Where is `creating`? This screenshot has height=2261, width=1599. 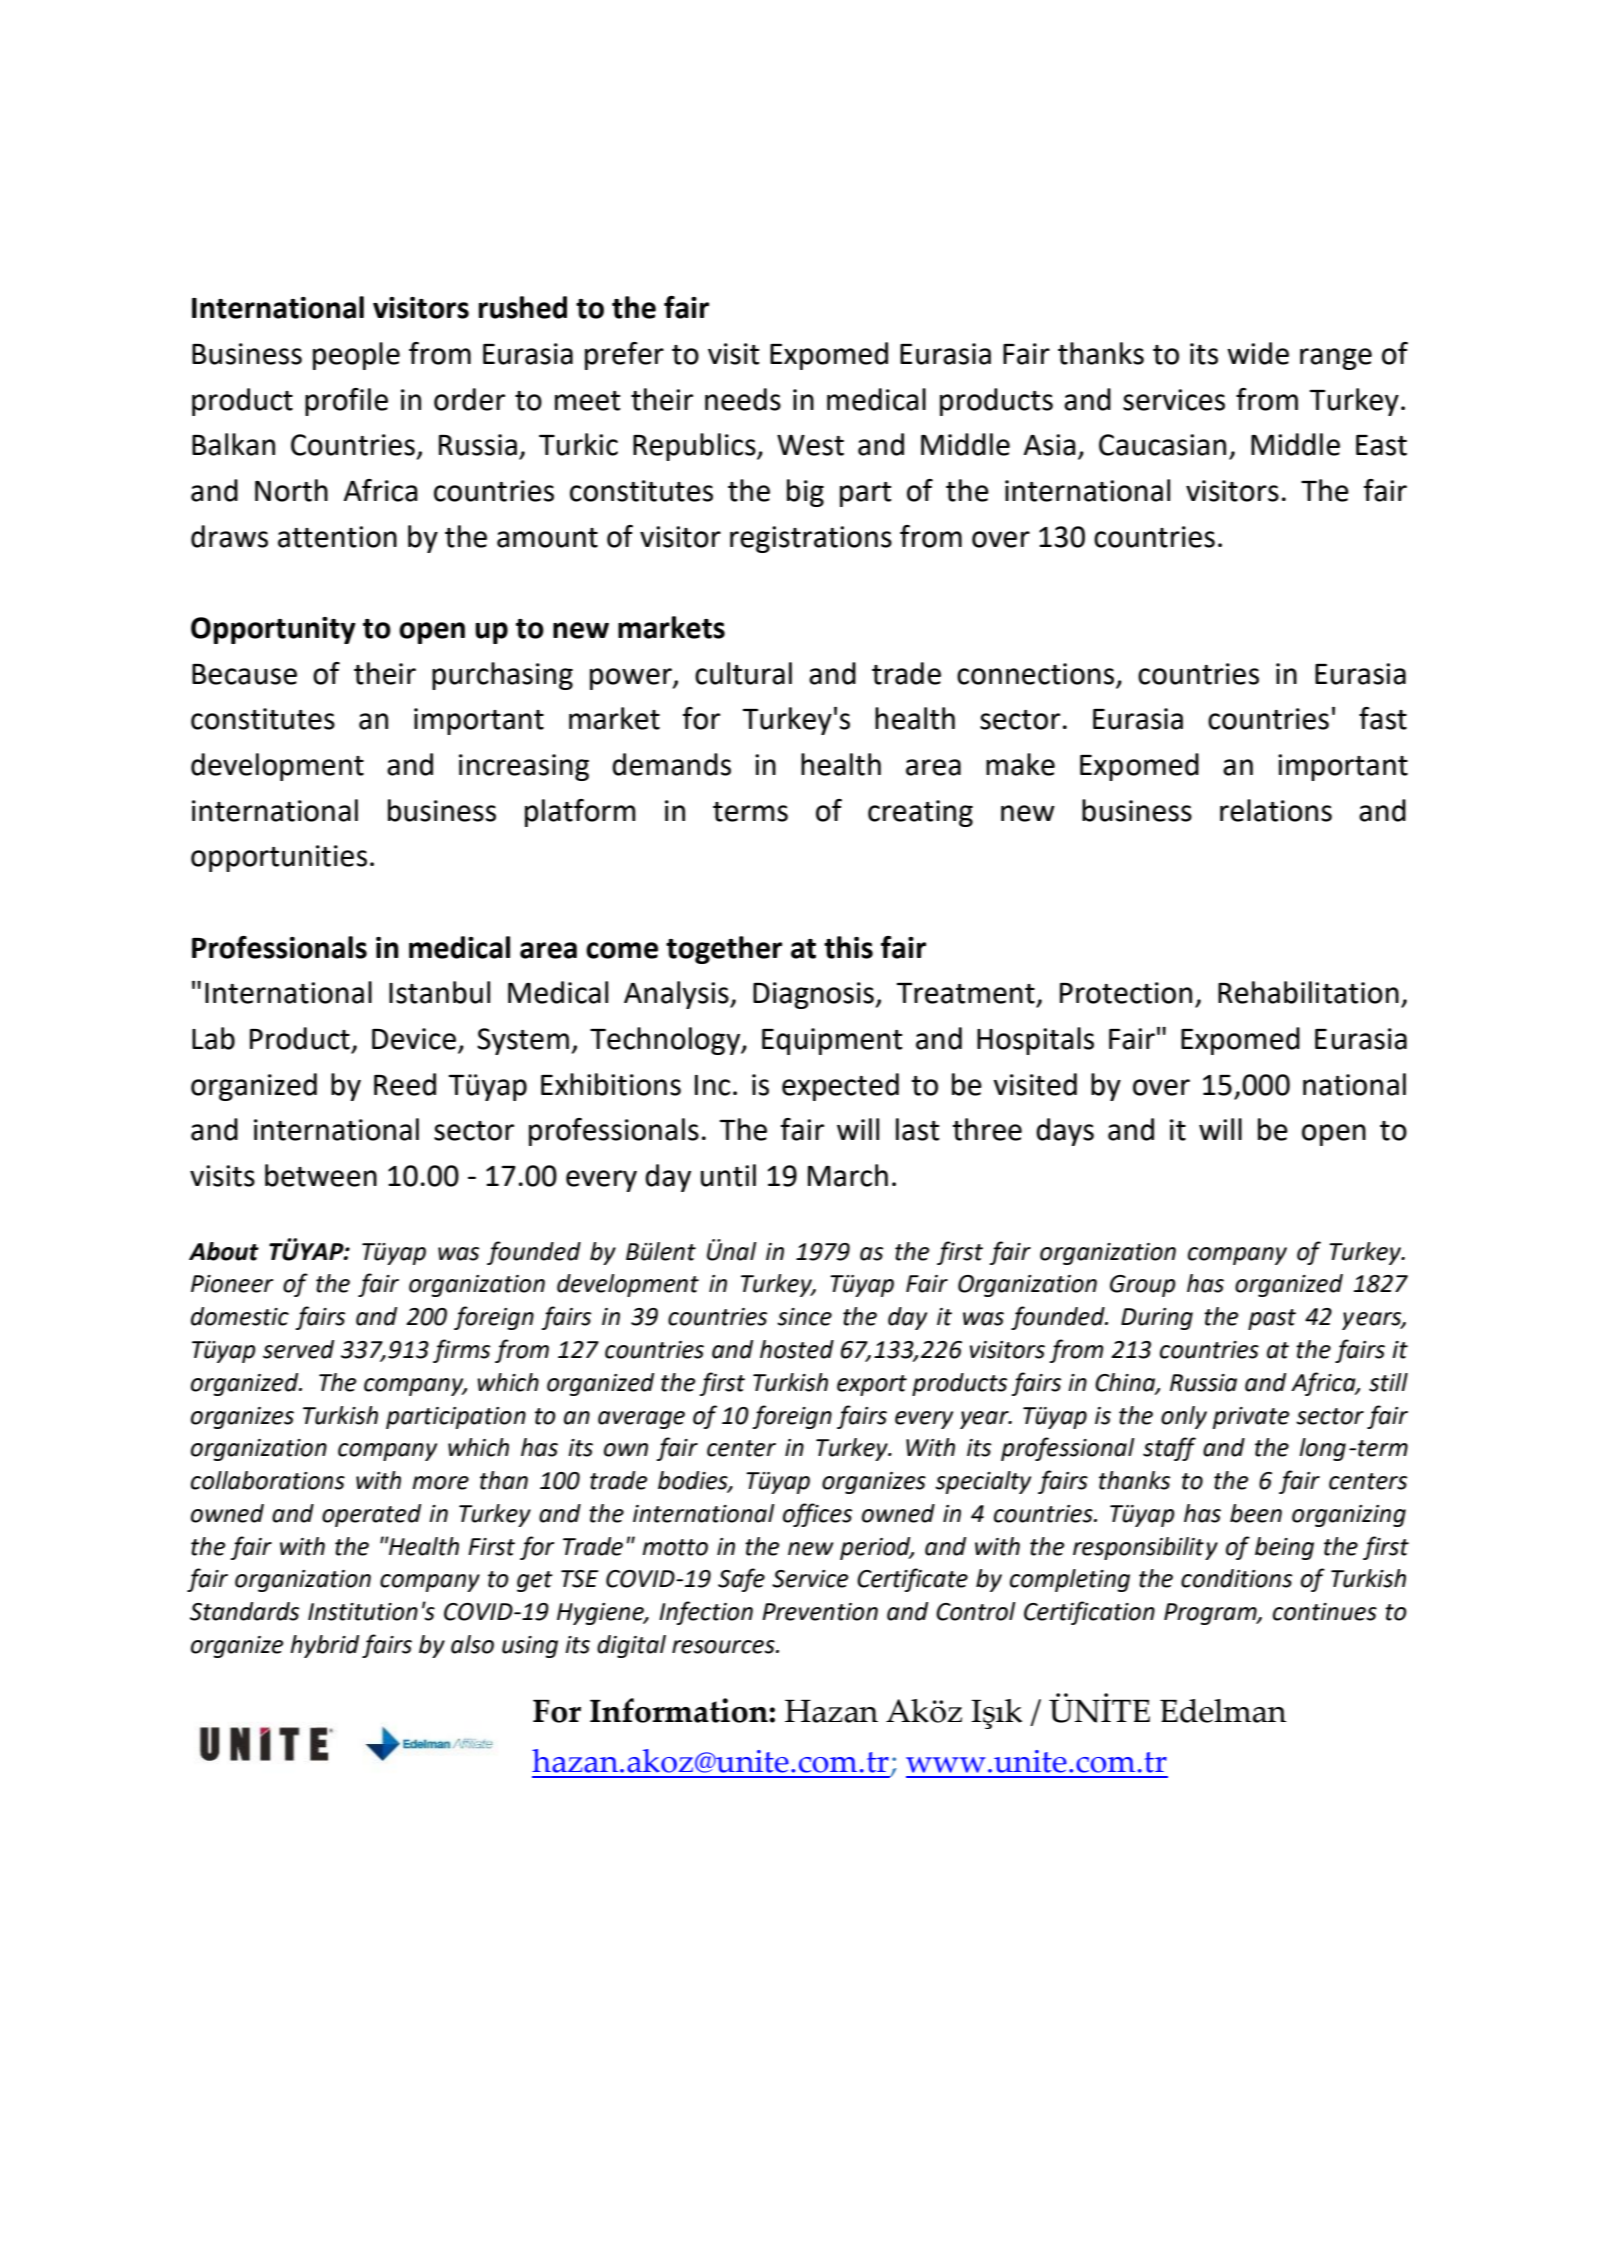 creating is located at coordinates (920, 813).
